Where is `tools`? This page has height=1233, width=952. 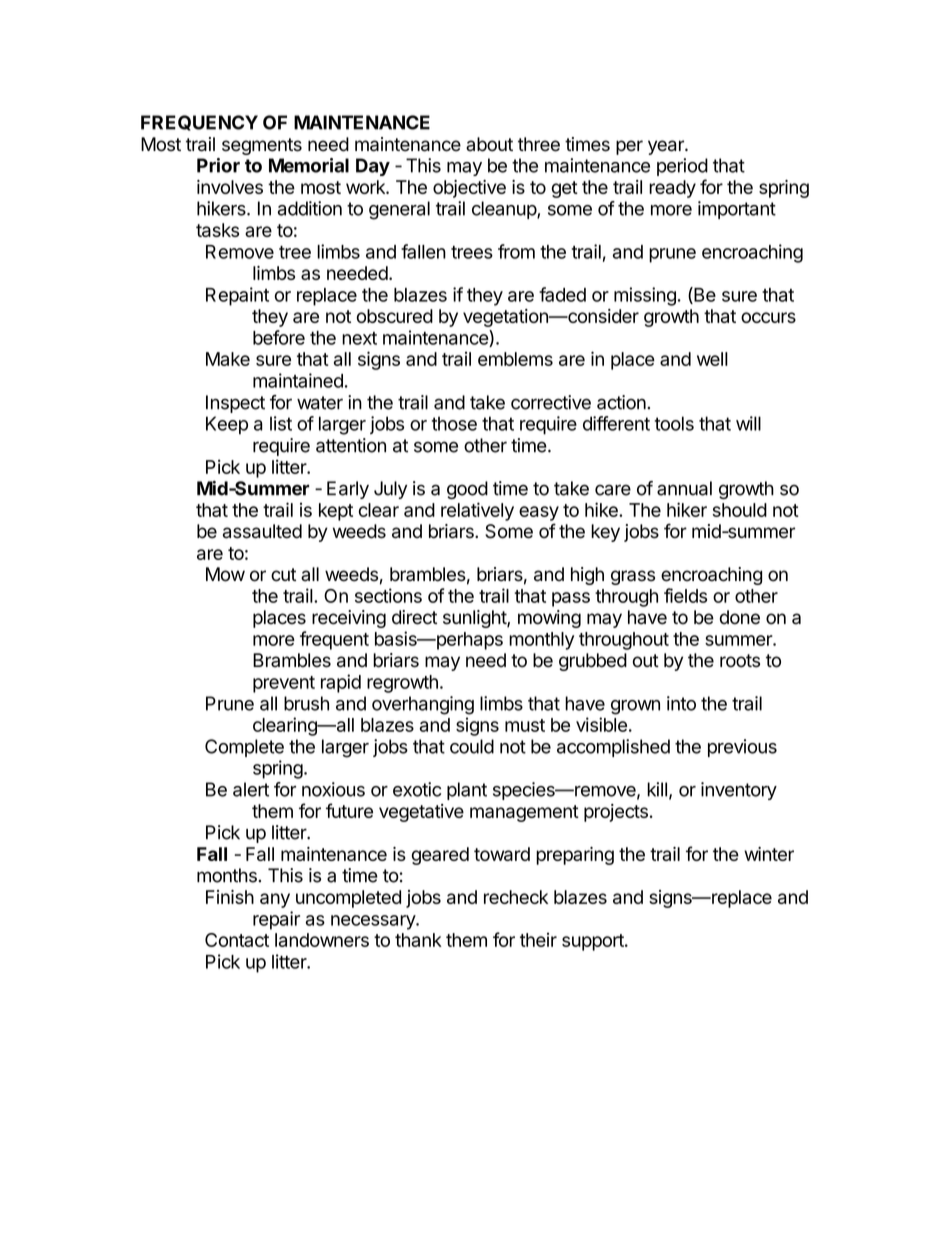
tools is located at coordinates (674, 423).
